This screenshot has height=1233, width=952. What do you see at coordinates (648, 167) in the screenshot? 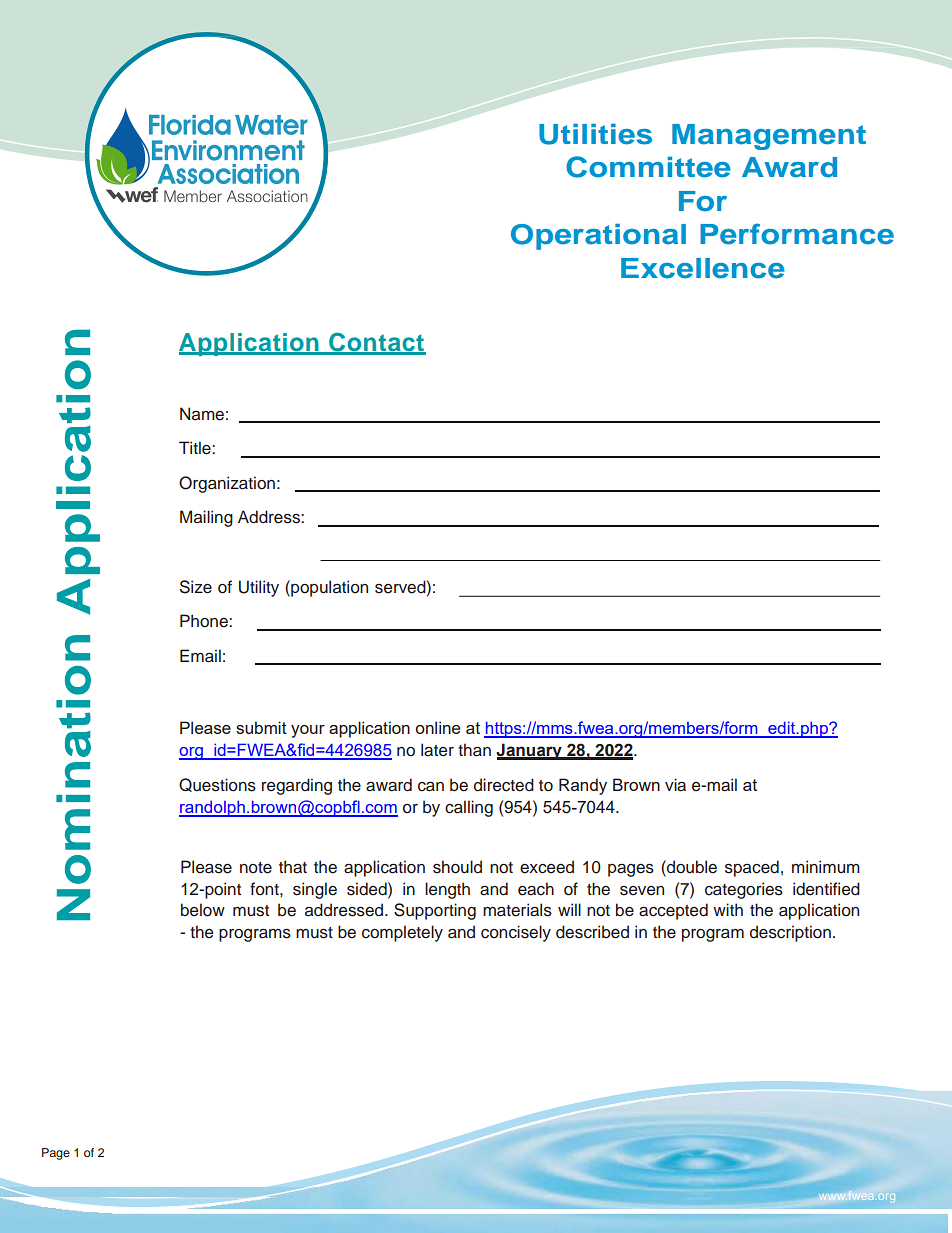
I see `Committee` at bounding box center [648, 167].
